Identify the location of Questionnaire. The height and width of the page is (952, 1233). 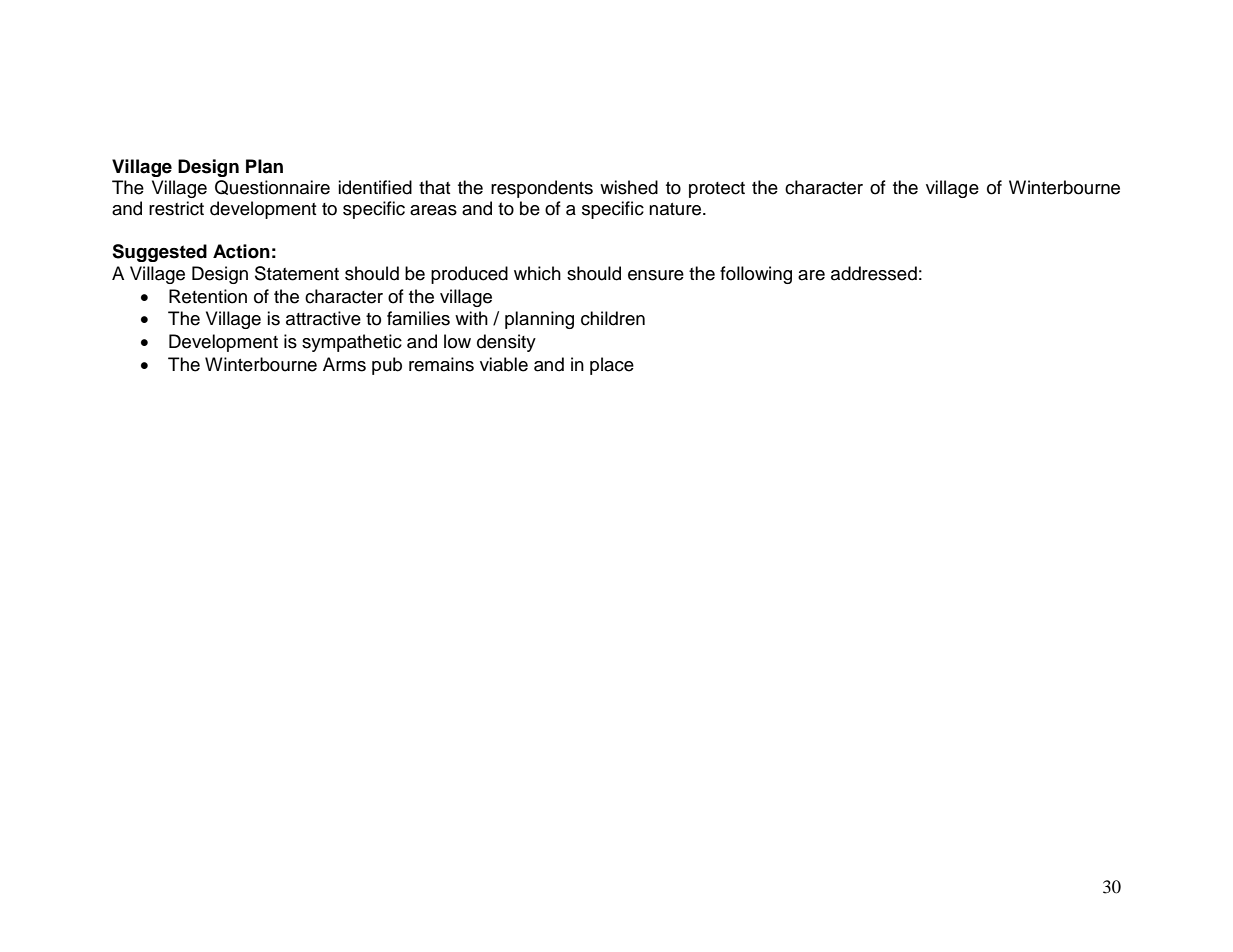
(272, 187).
